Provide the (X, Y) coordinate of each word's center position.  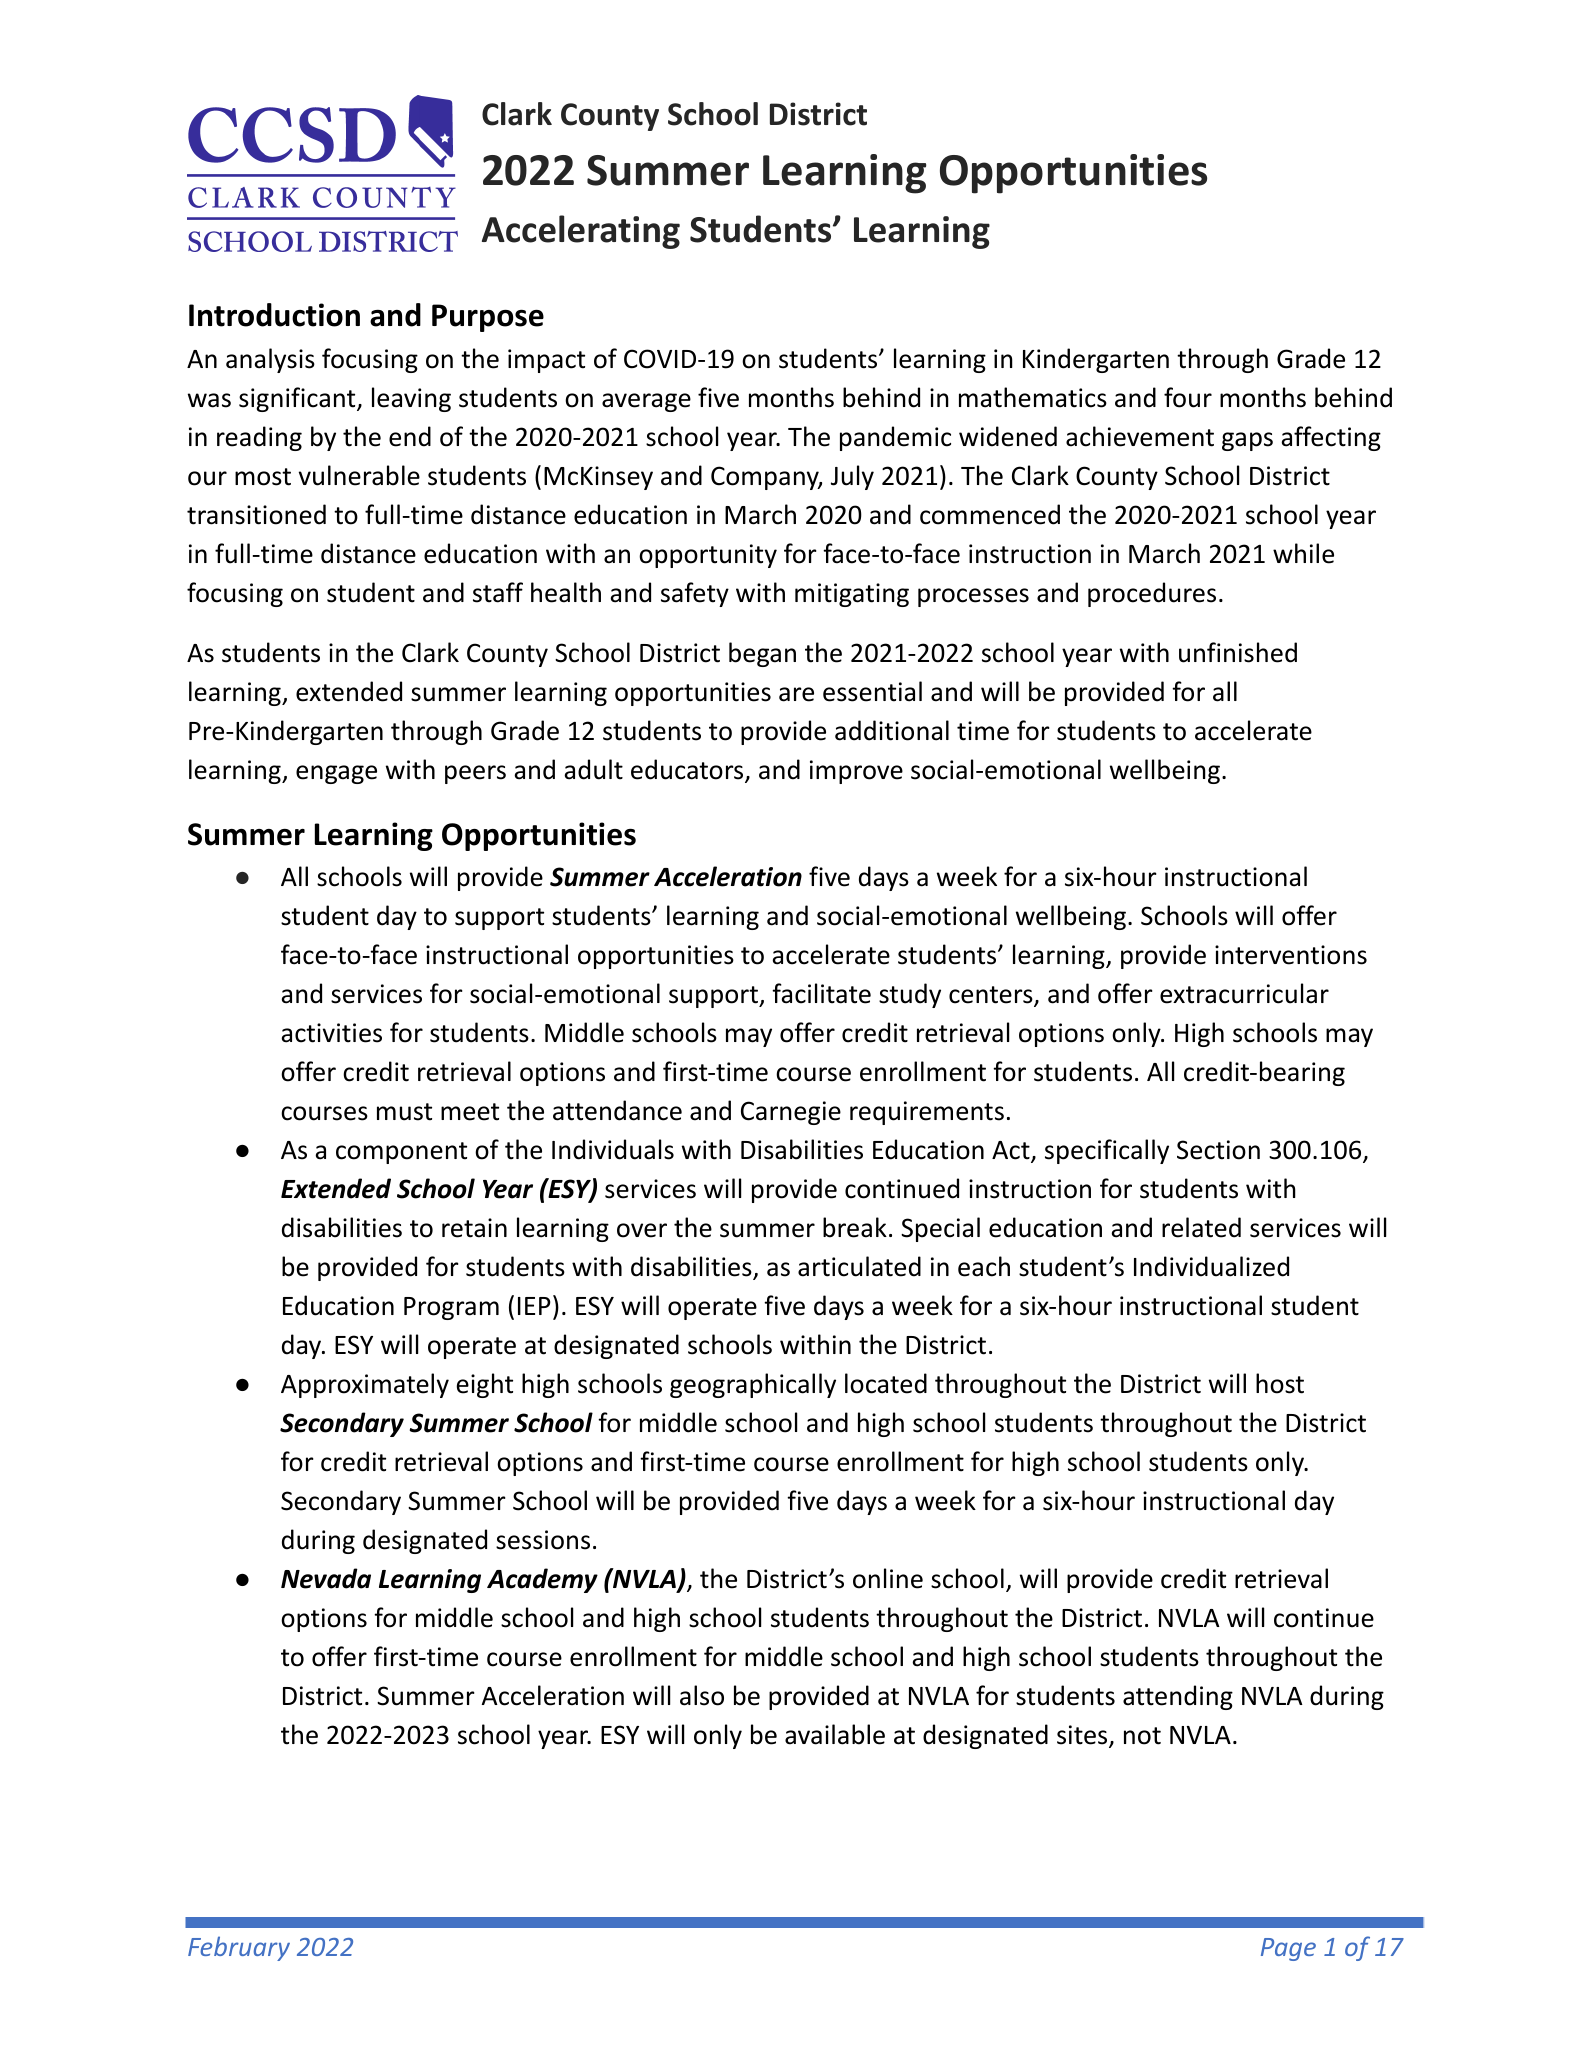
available (835, 1734)
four (1188, 397)
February (239, 1948)
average (646, 402)
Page (1288, 1949)
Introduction (274, 315)
